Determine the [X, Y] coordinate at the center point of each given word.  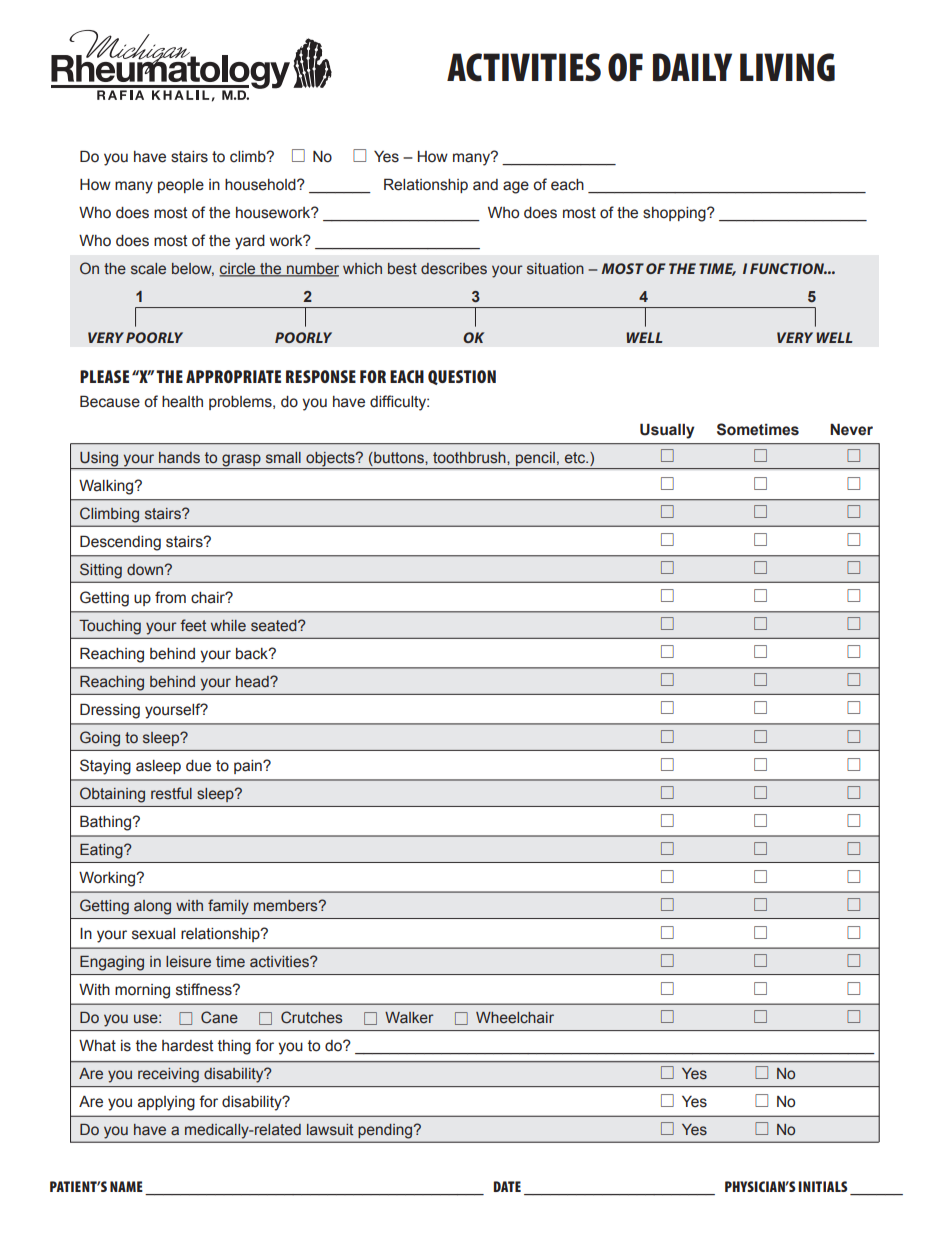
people [181, 186]
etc [576, 458]
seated [275, 626]
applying [166, 1103]
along [152, 907]
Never [851, 429]
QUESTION [462, 377]
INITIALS [823, 1186]
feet [193, 625]
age [516, 187]
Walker [409, 1018]
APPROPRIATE [233, 376]
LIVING [787, 67]
